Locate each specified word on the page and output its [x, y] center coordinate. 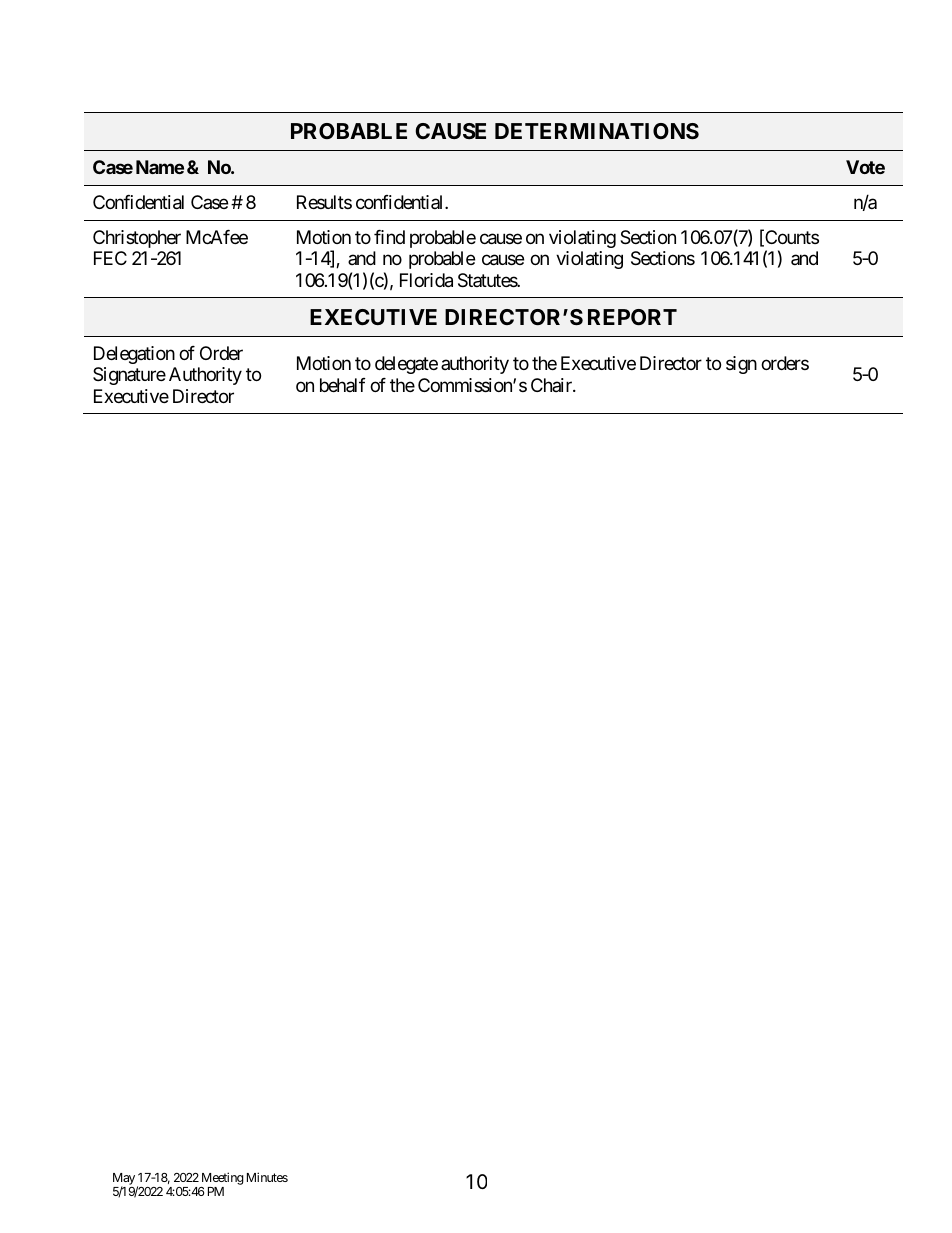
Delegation [134, 355]
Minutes [267, 1177]
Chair [552, 385]
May [124, 1180]
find [389, 237]
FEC [110, 258]
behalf [343, 385]
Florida [426, 280]
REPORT [632, 317]
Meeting [221, 1180]
